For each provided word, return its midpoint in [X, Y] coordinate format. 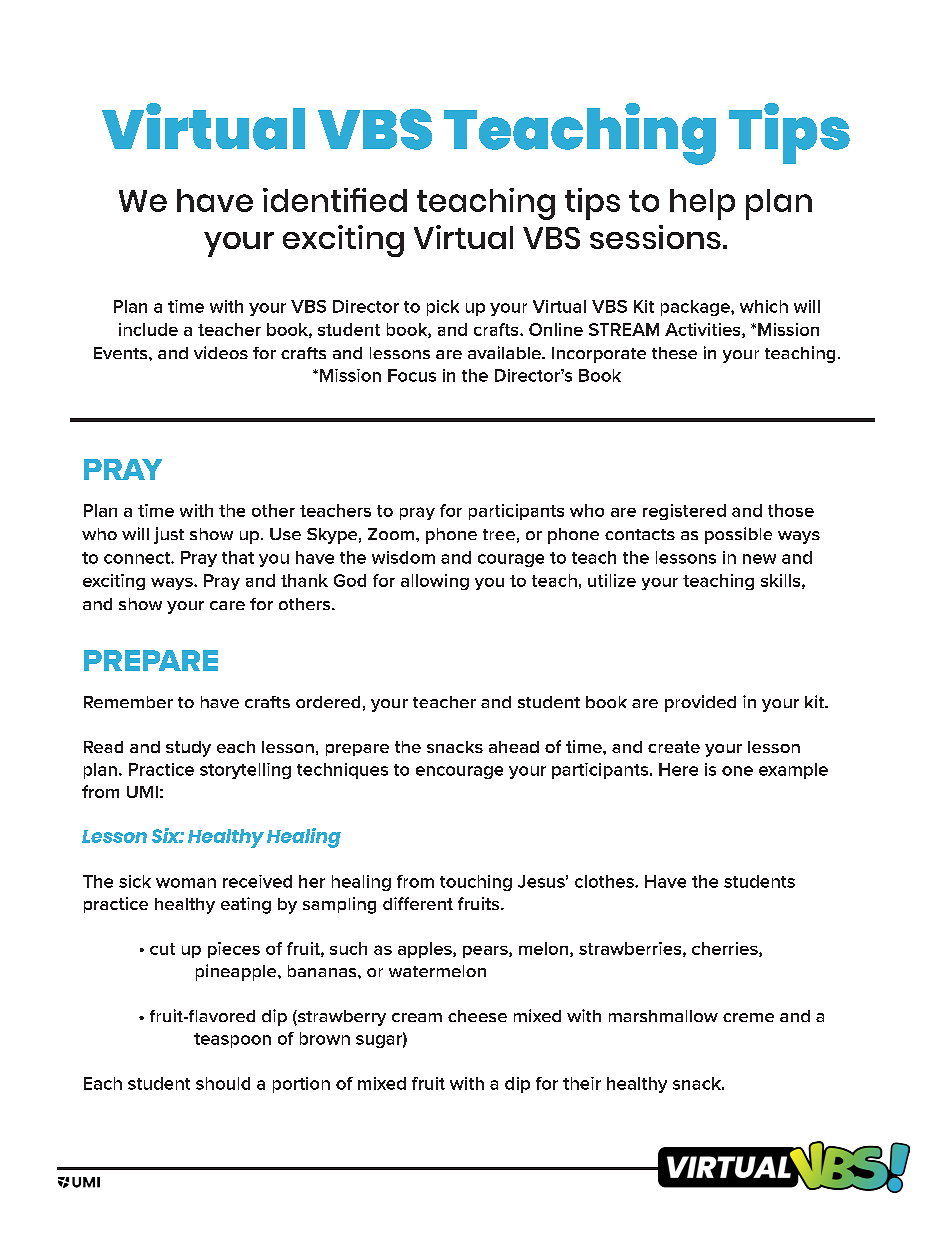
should [223, 1083]
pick [443, 308]
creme [748, 1017]
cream [417, 1017]
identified [335, 200]
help [702, 204]
